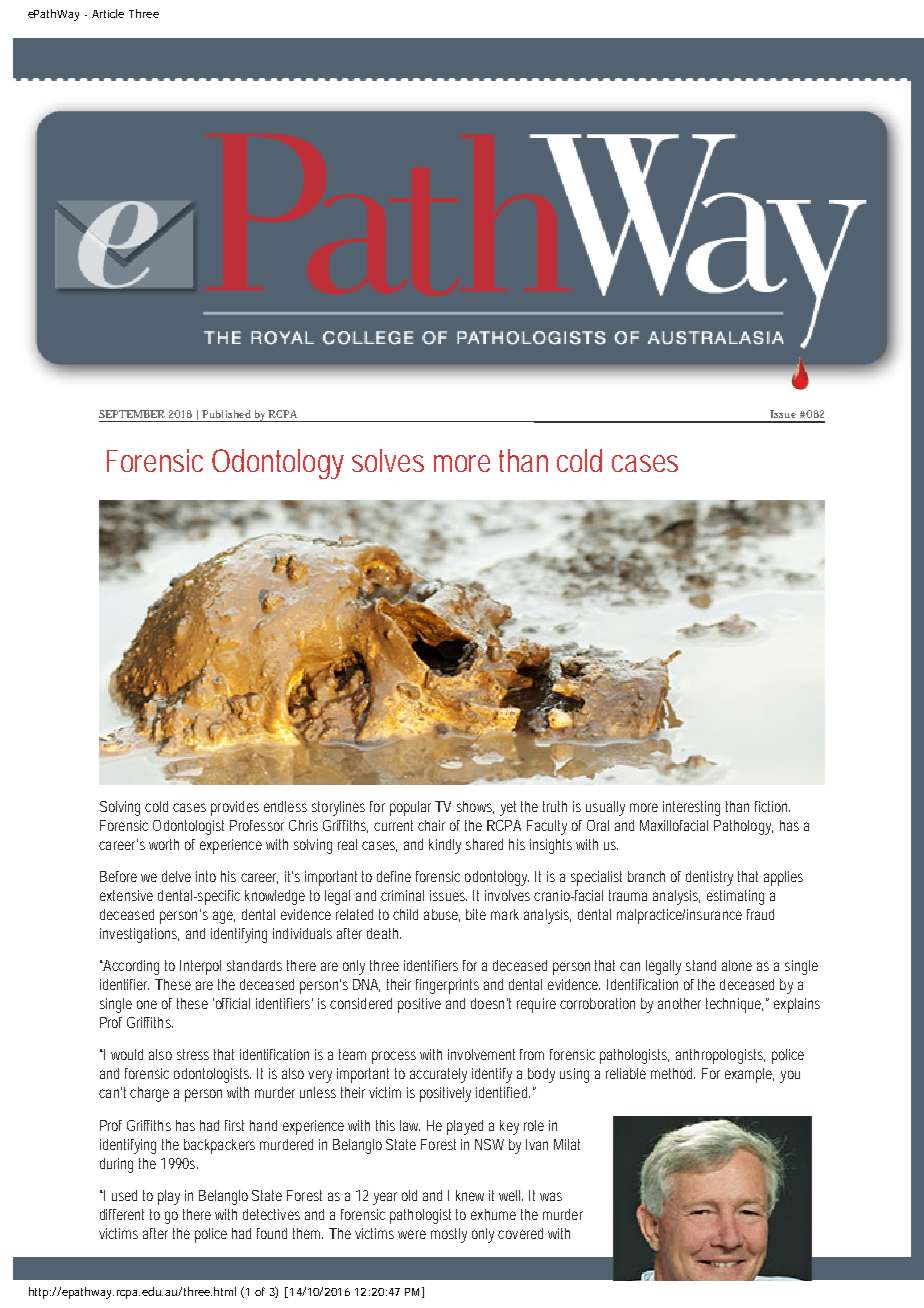 This image has width=924, height=1308. I want to click on chair, so click(431, 825).
